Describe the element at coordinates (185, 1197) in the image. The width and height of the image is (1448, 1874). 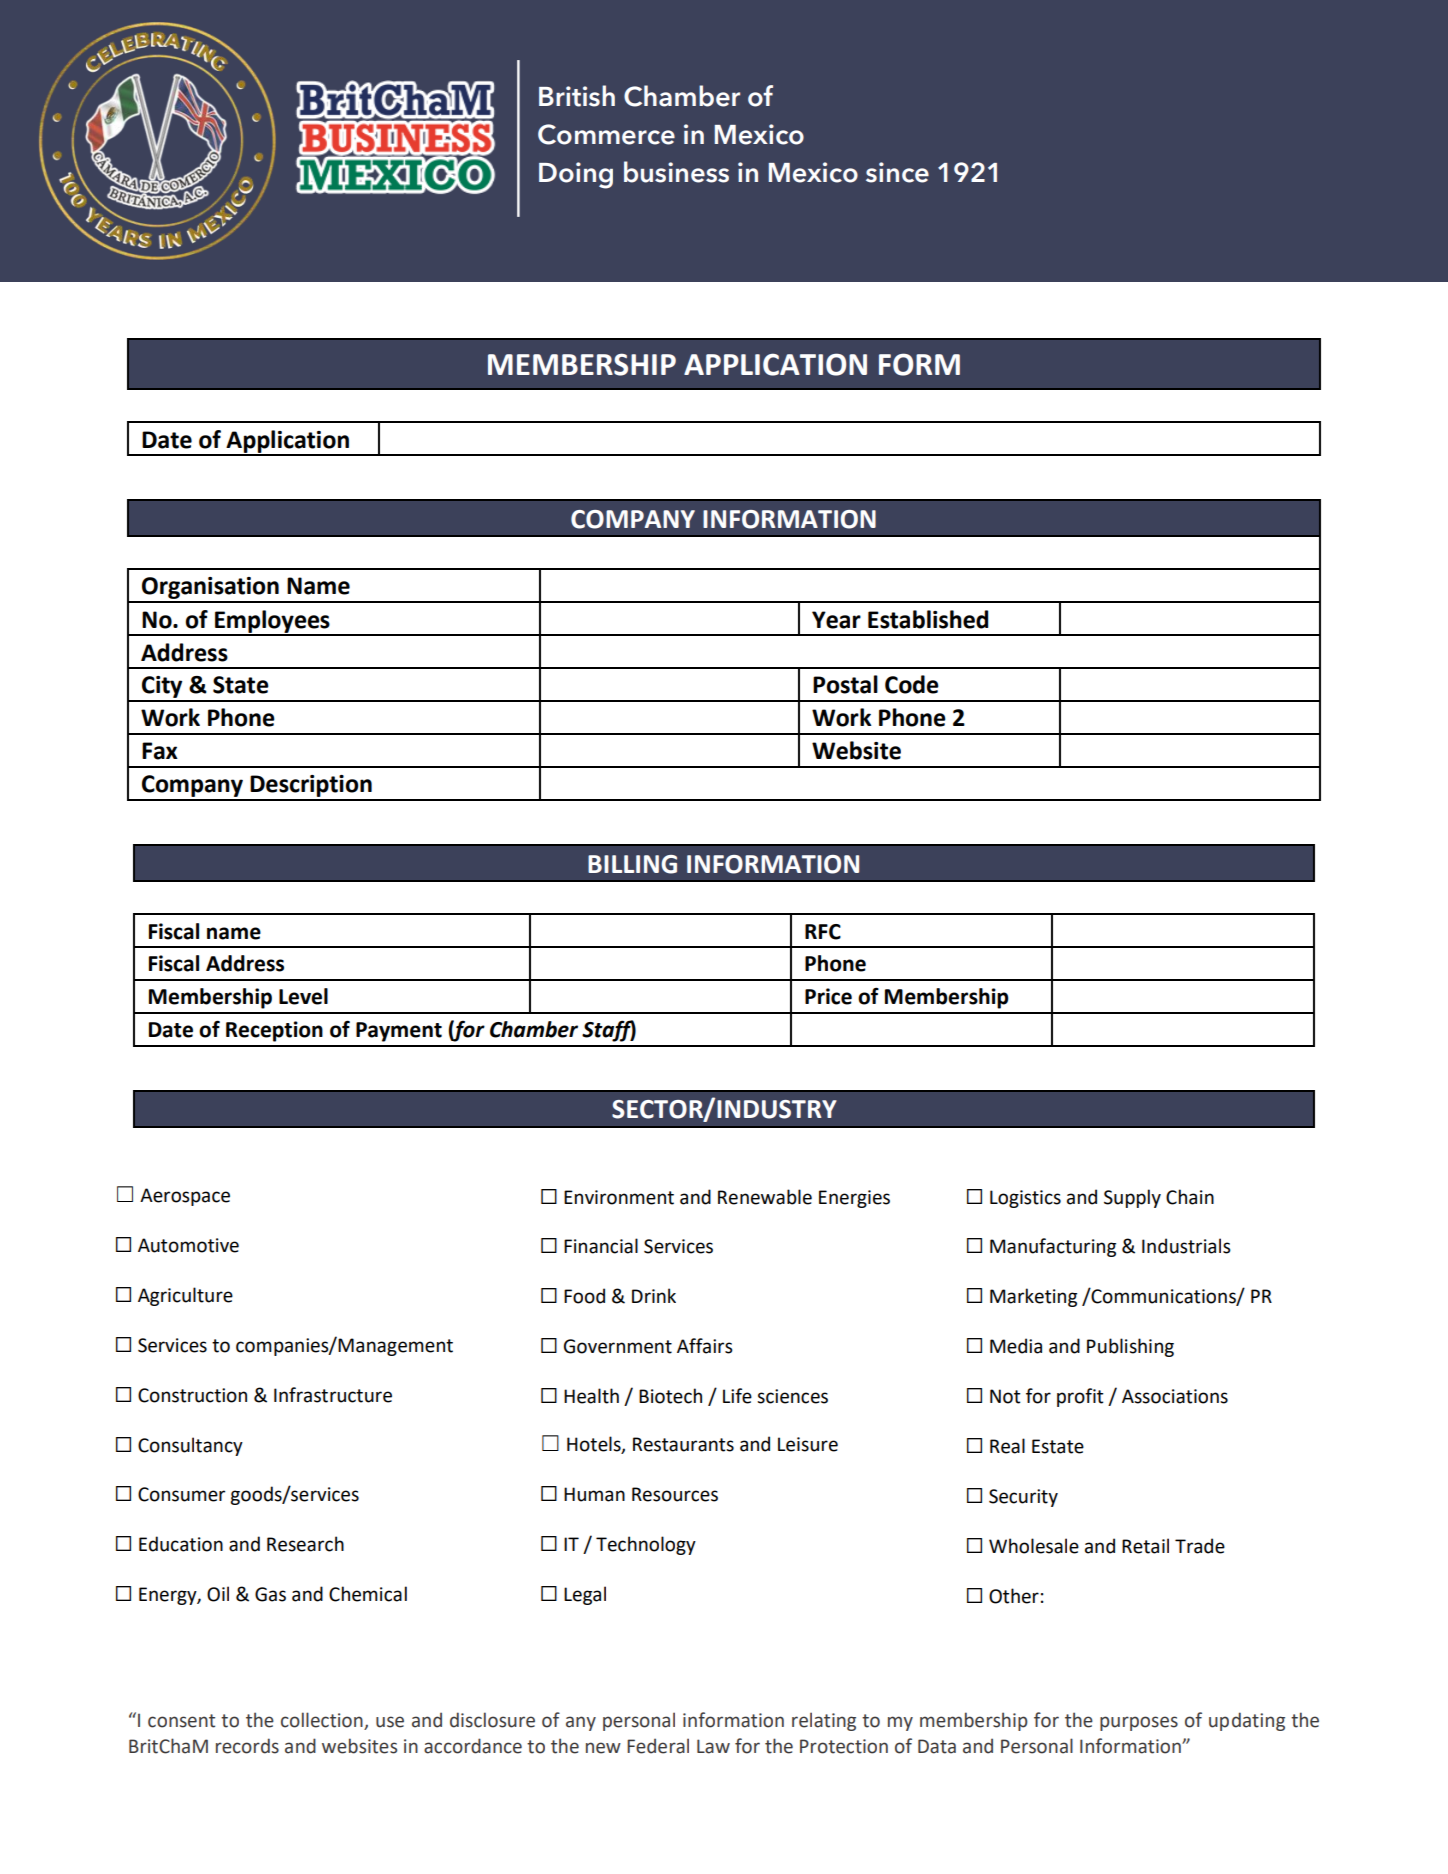
I see `Aerospace` at that location.
